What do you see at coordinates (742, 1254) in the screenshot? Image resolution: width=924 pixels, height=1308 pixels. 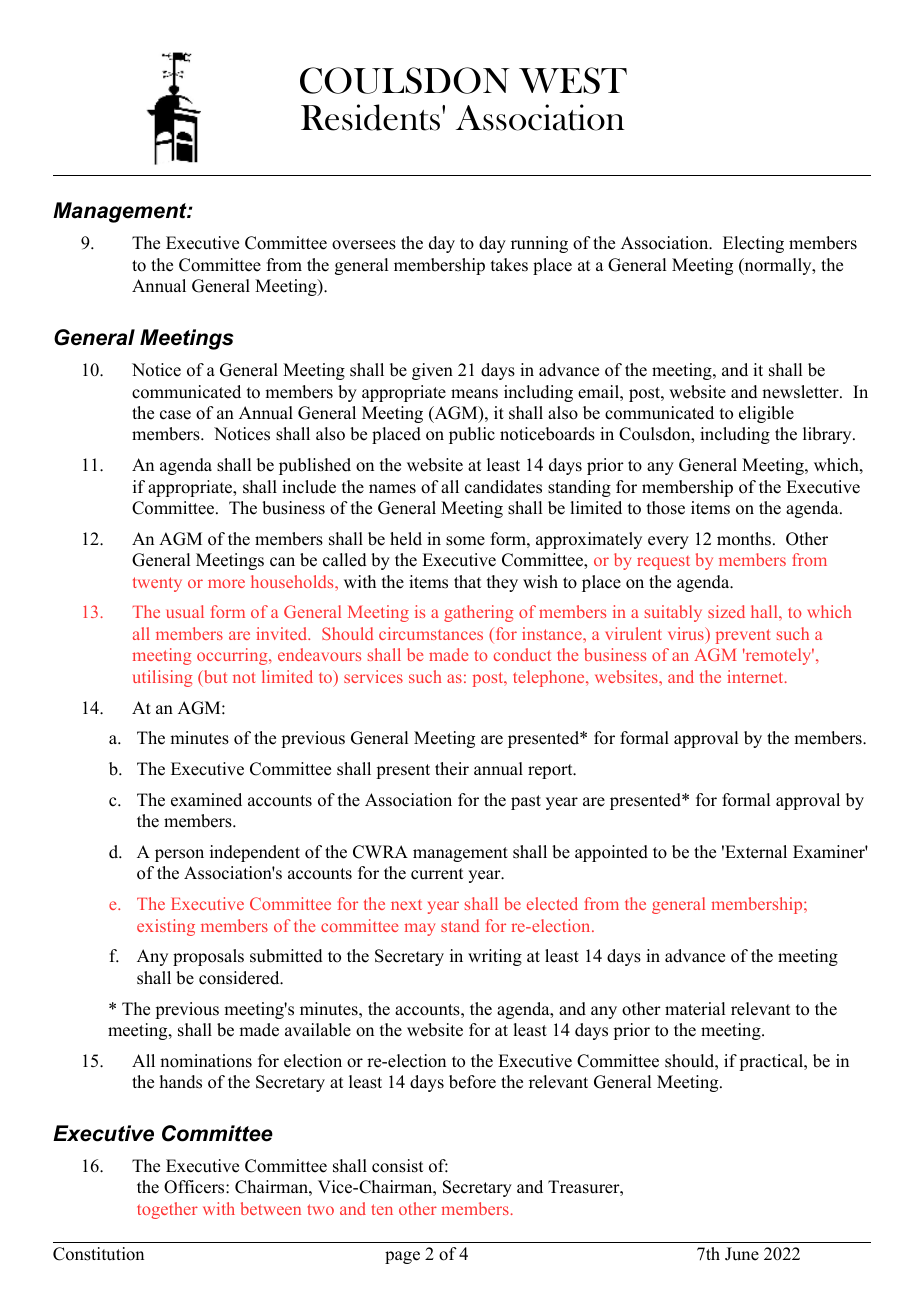 I see `June` at bounding box center [742, 1254].
